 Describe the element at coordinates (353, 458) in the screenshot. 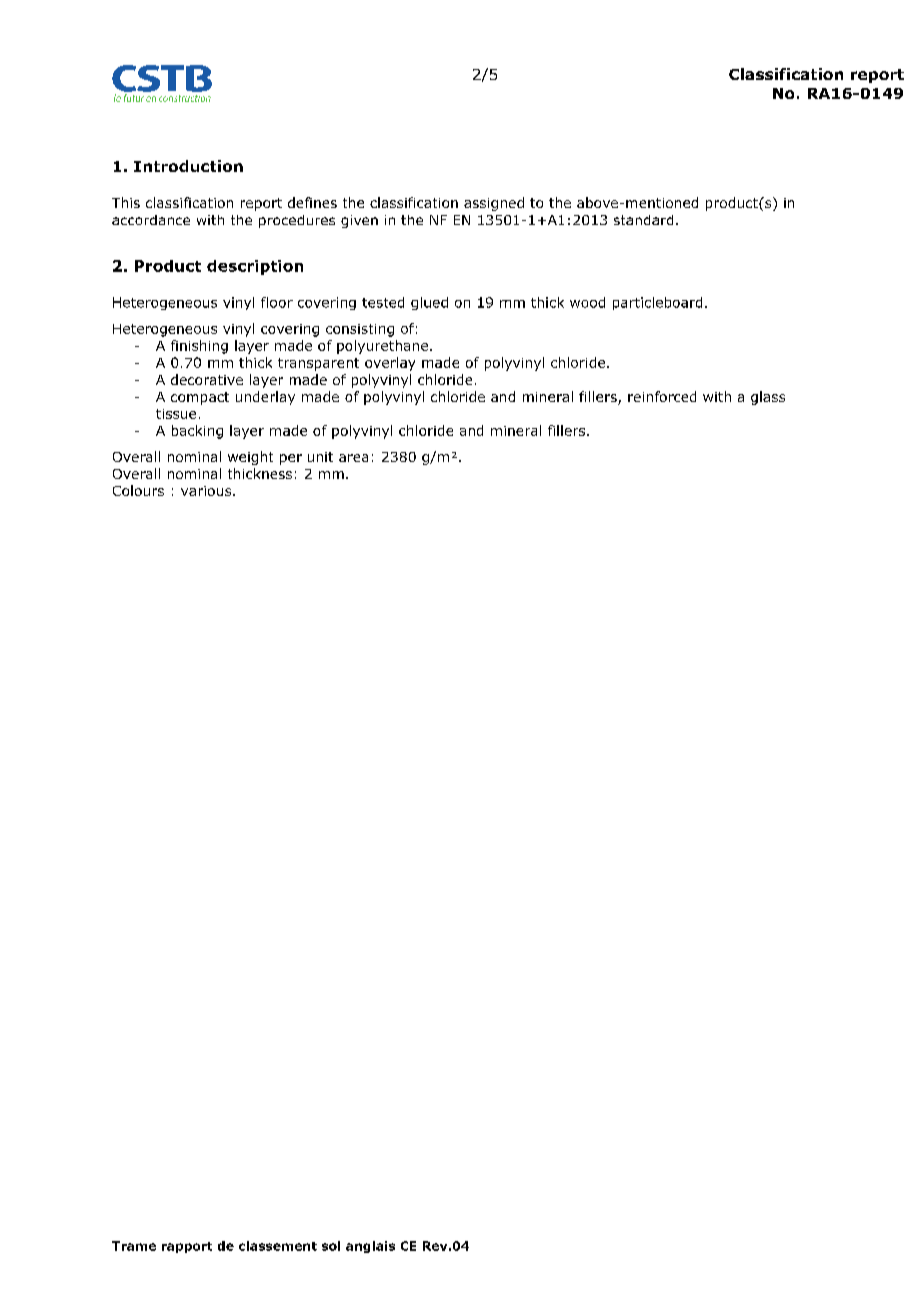

I see `area` at that location.
